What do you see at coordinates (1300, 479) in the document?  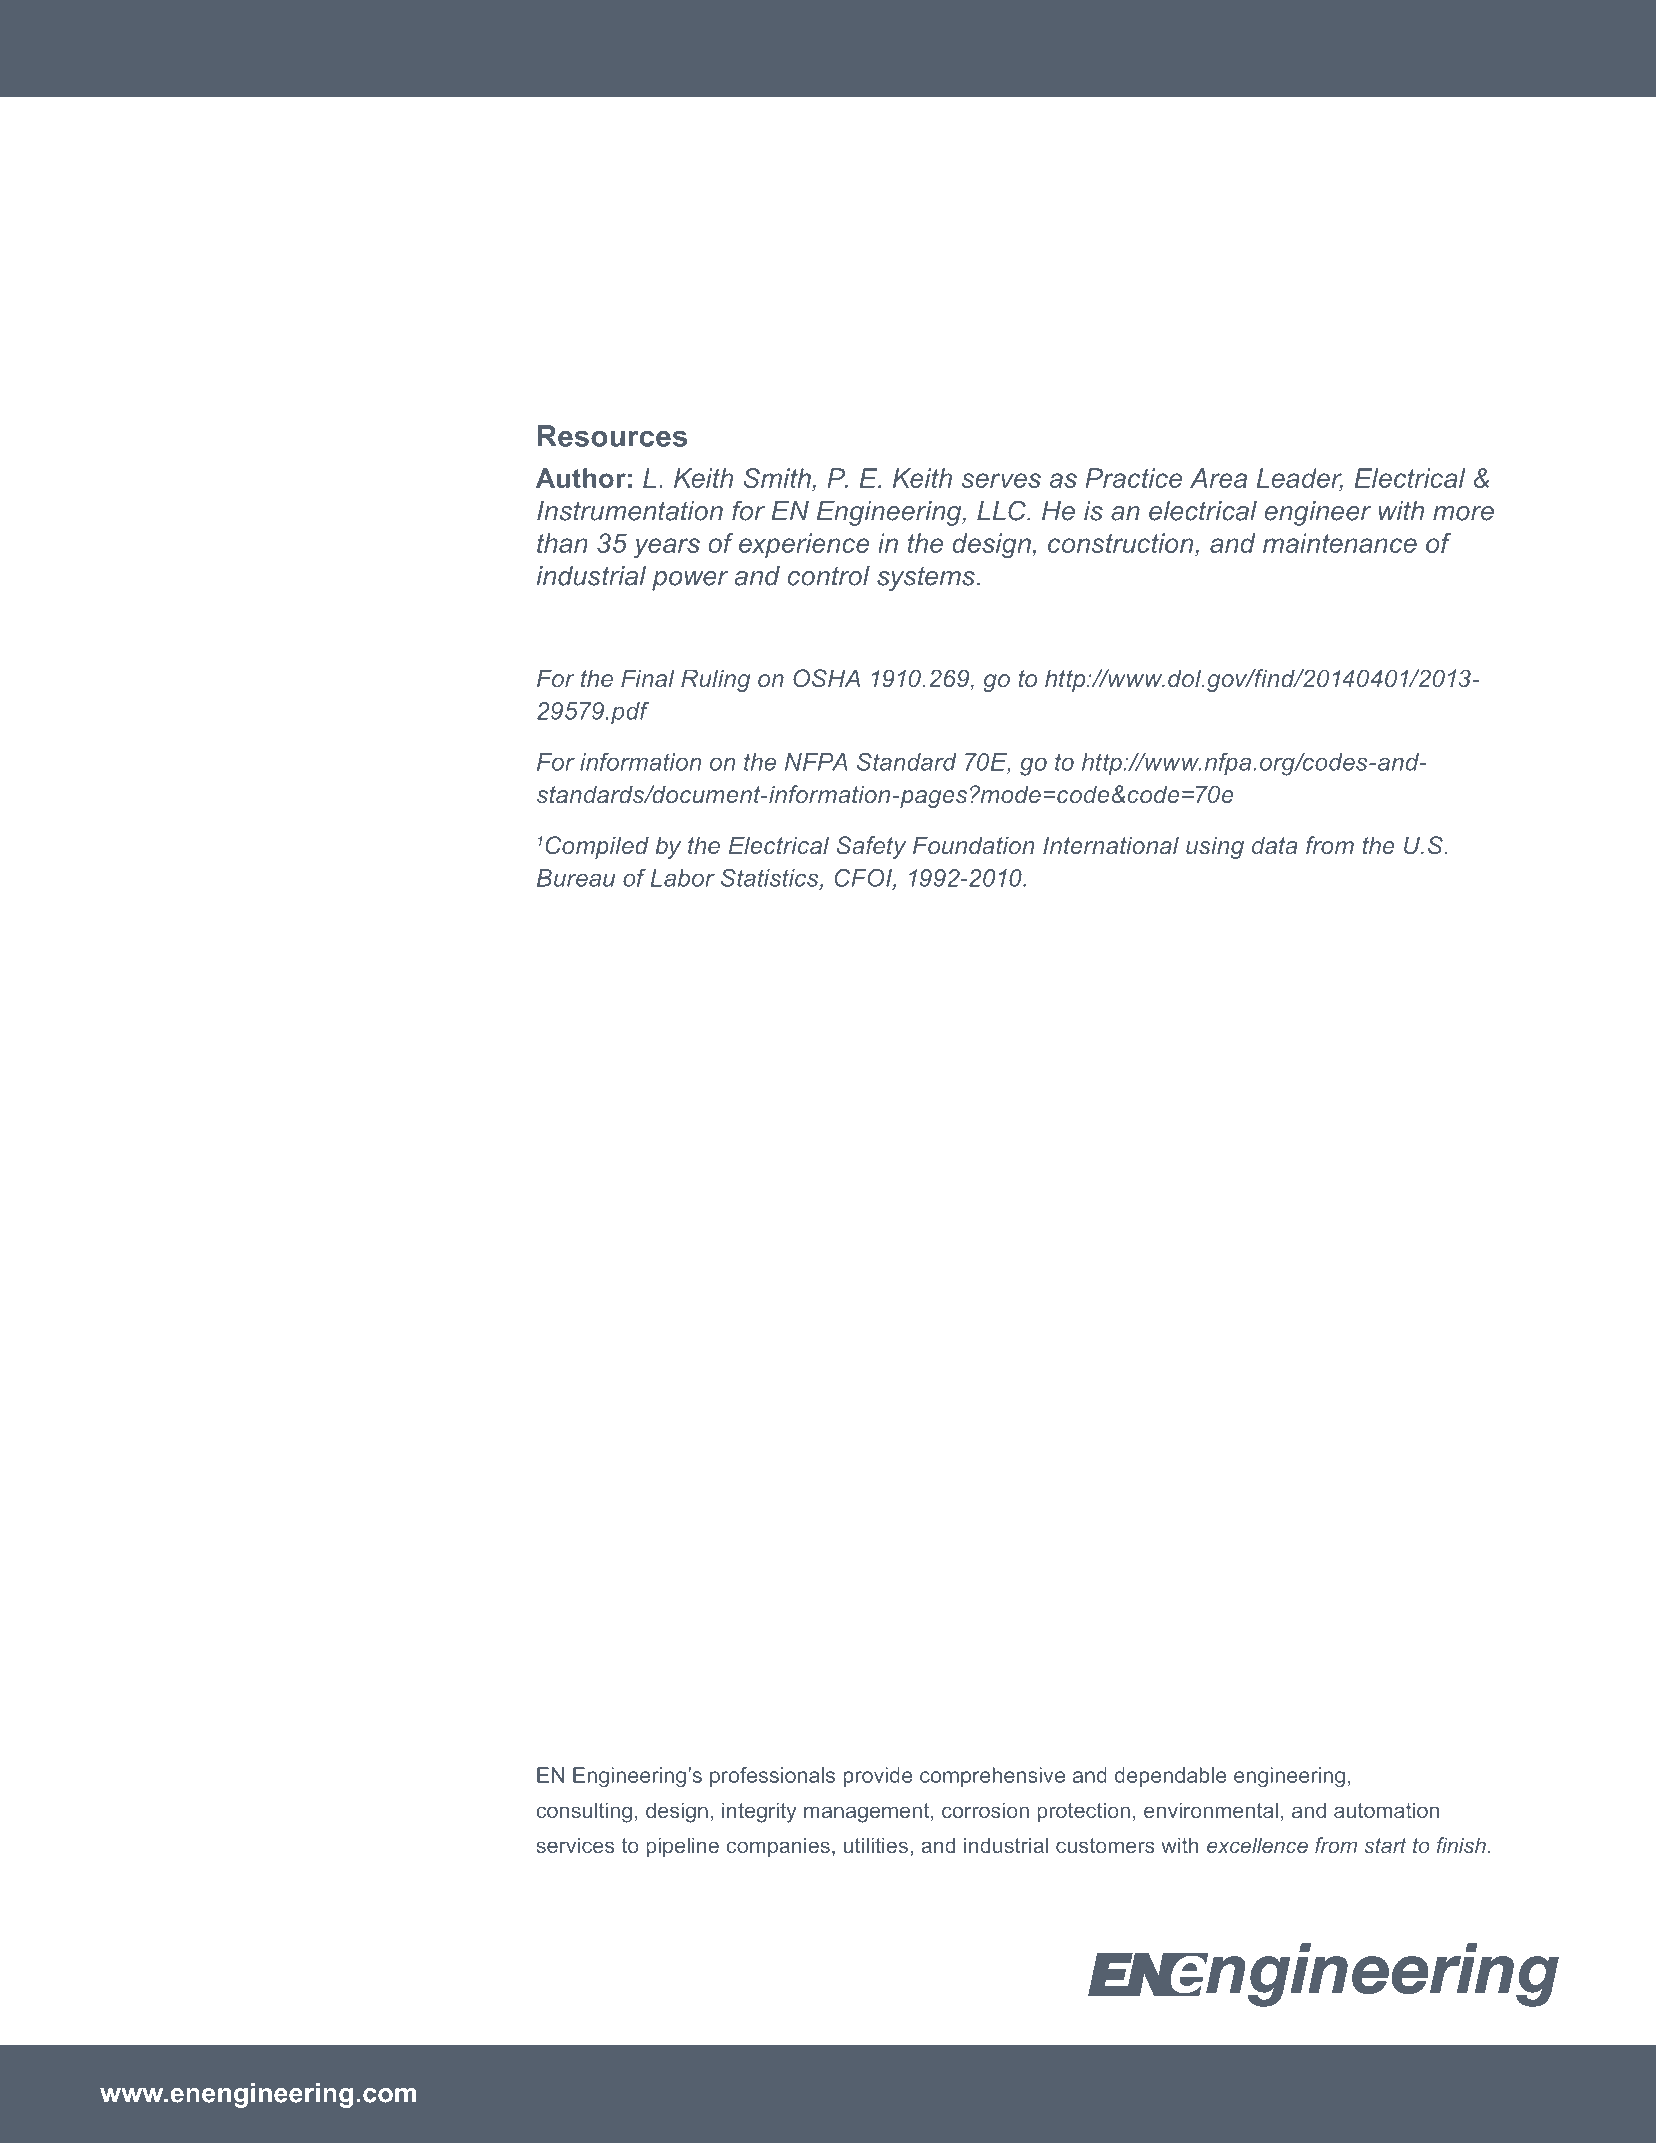 I see `Leader` at bounding box center [1300, 479].
